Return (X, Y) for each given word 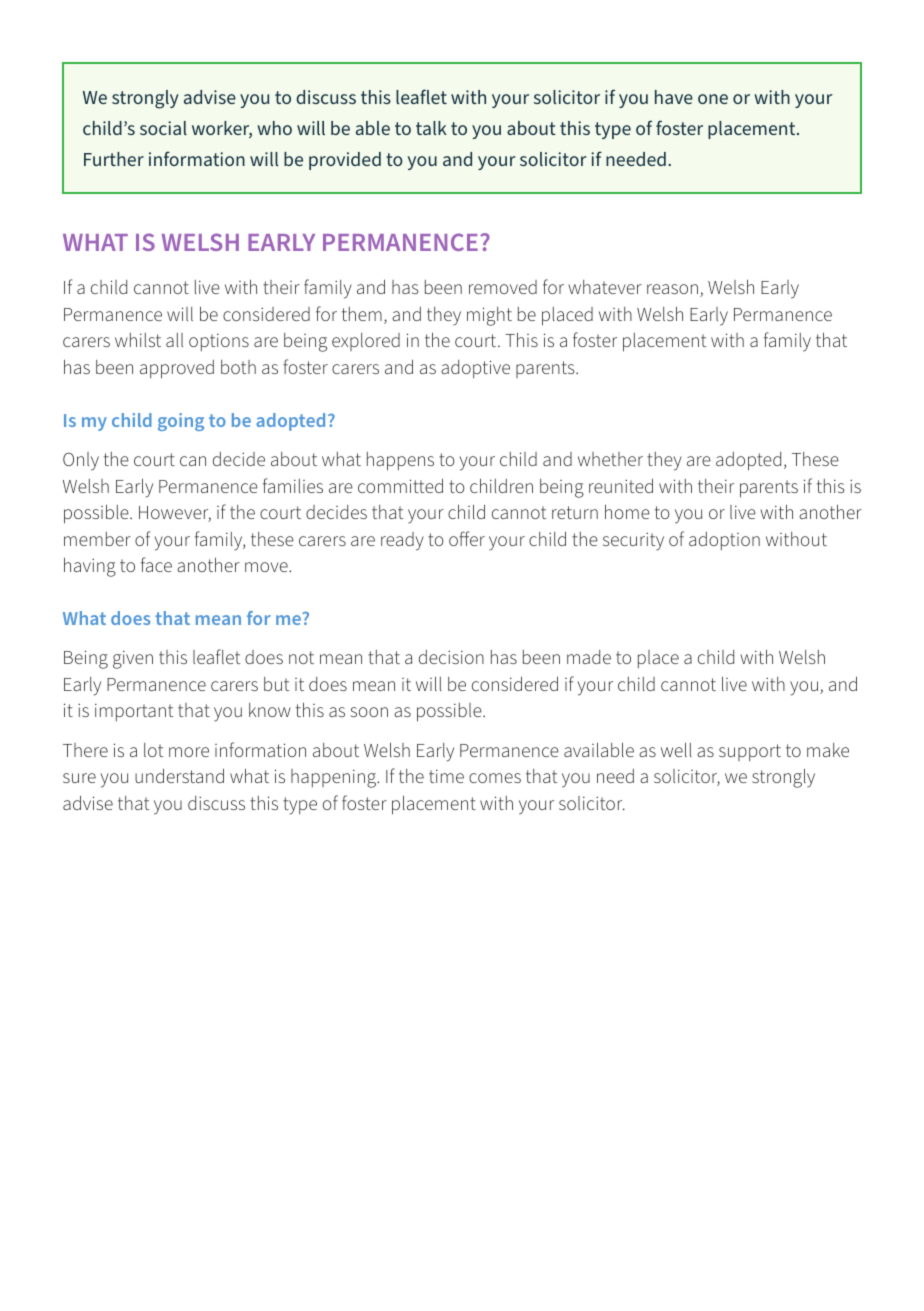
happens (400, 461)
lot (154, 750)
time (446, 776)
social (163, 128)
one (713, 99)
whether (610, 459)
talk (431, 128)
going (181, 422)
